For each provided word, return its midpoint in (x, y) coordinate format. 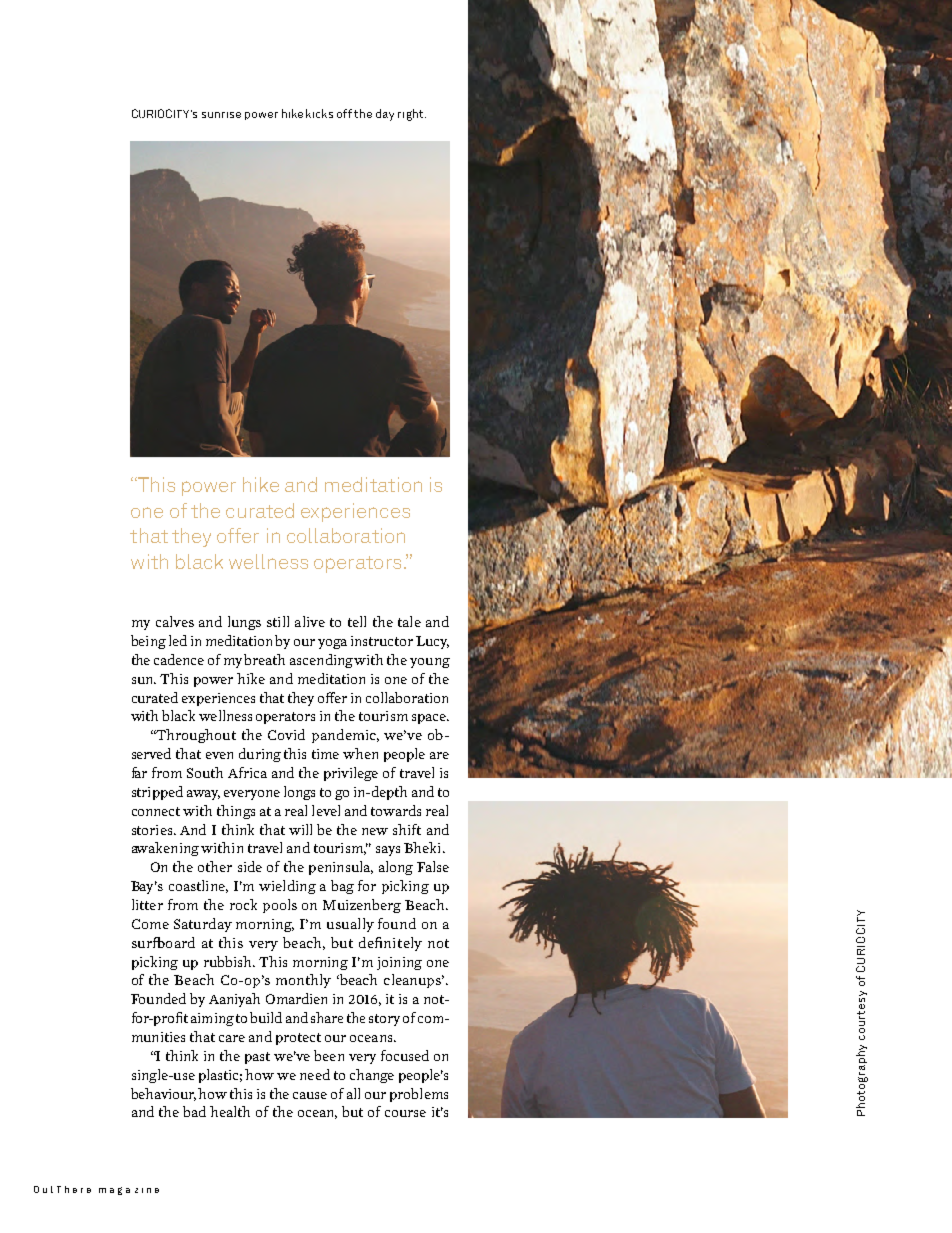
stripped (157, 793)
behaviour (163, 1094)
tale (409, 621)
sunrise (221, 115)
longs (299, 793)
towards (396, 810)
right (412, 115)
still (278, 621)
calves (175, 621)
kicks (319, 113)
